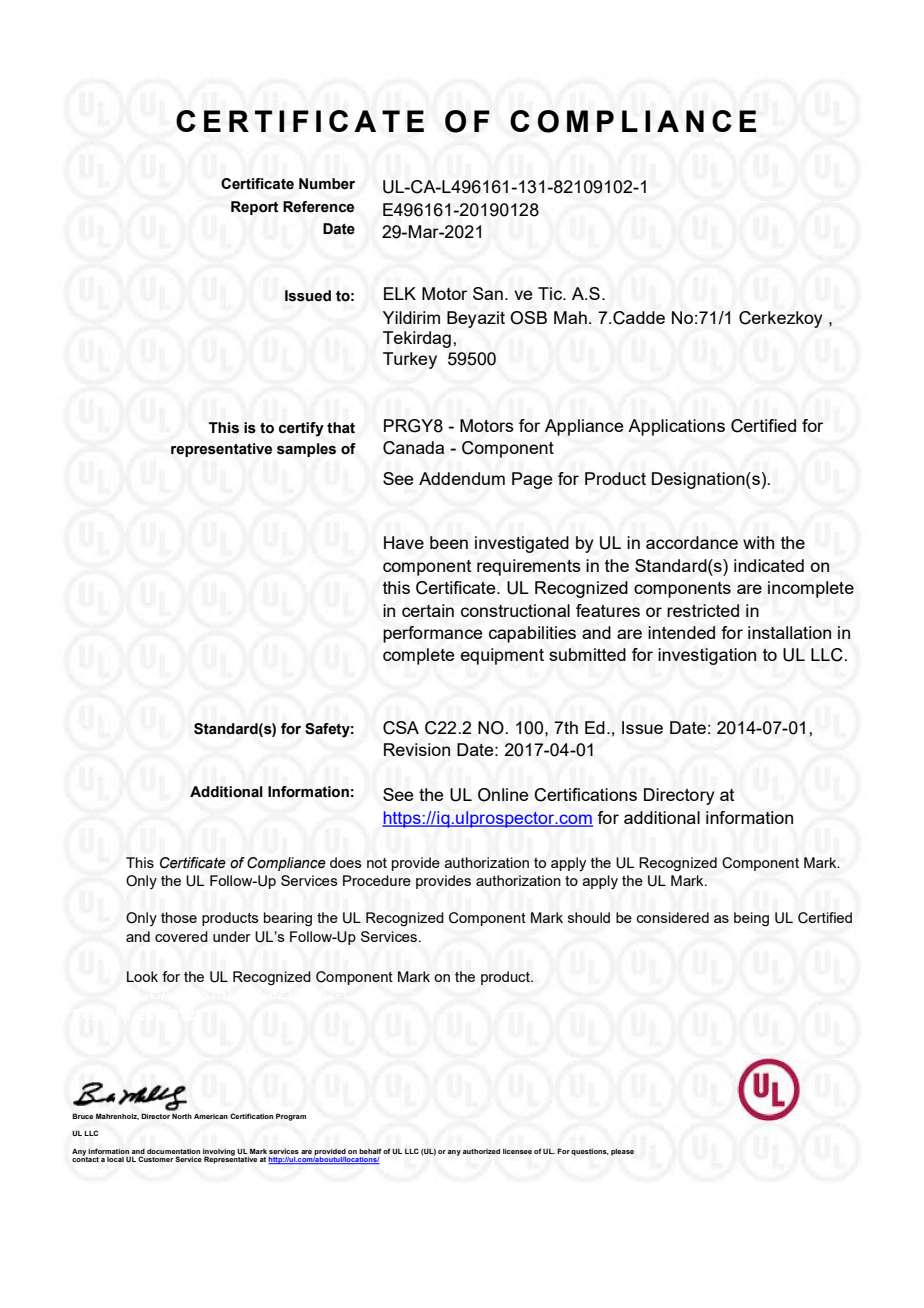 The image size is (924, 1308). What do you see at coordinates (488, 293) in the screenshot?
I see `San` at bounding box center [488, 293].
